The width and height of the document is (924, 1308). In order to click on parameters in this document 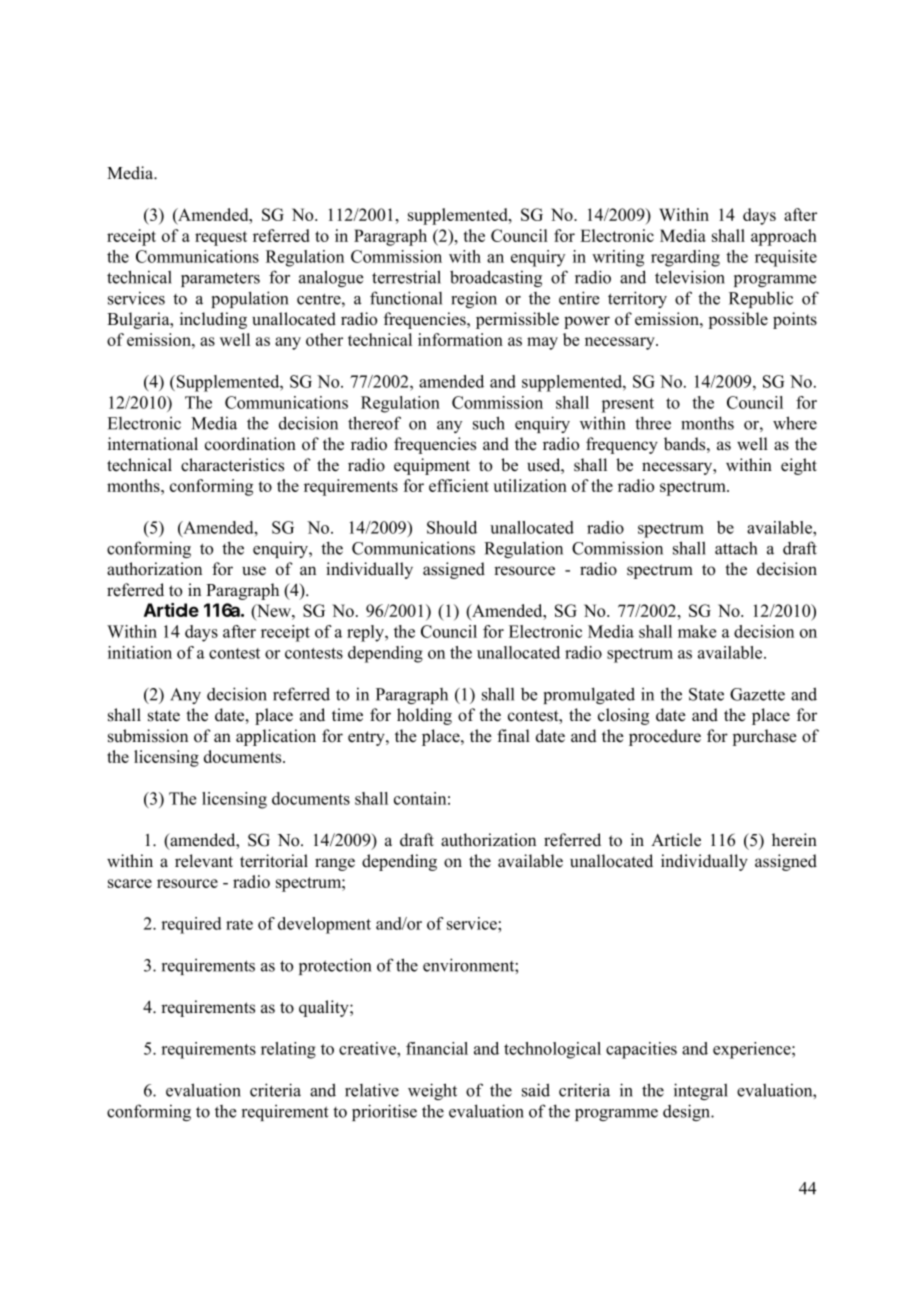, I will do `click(220, 279)`.
